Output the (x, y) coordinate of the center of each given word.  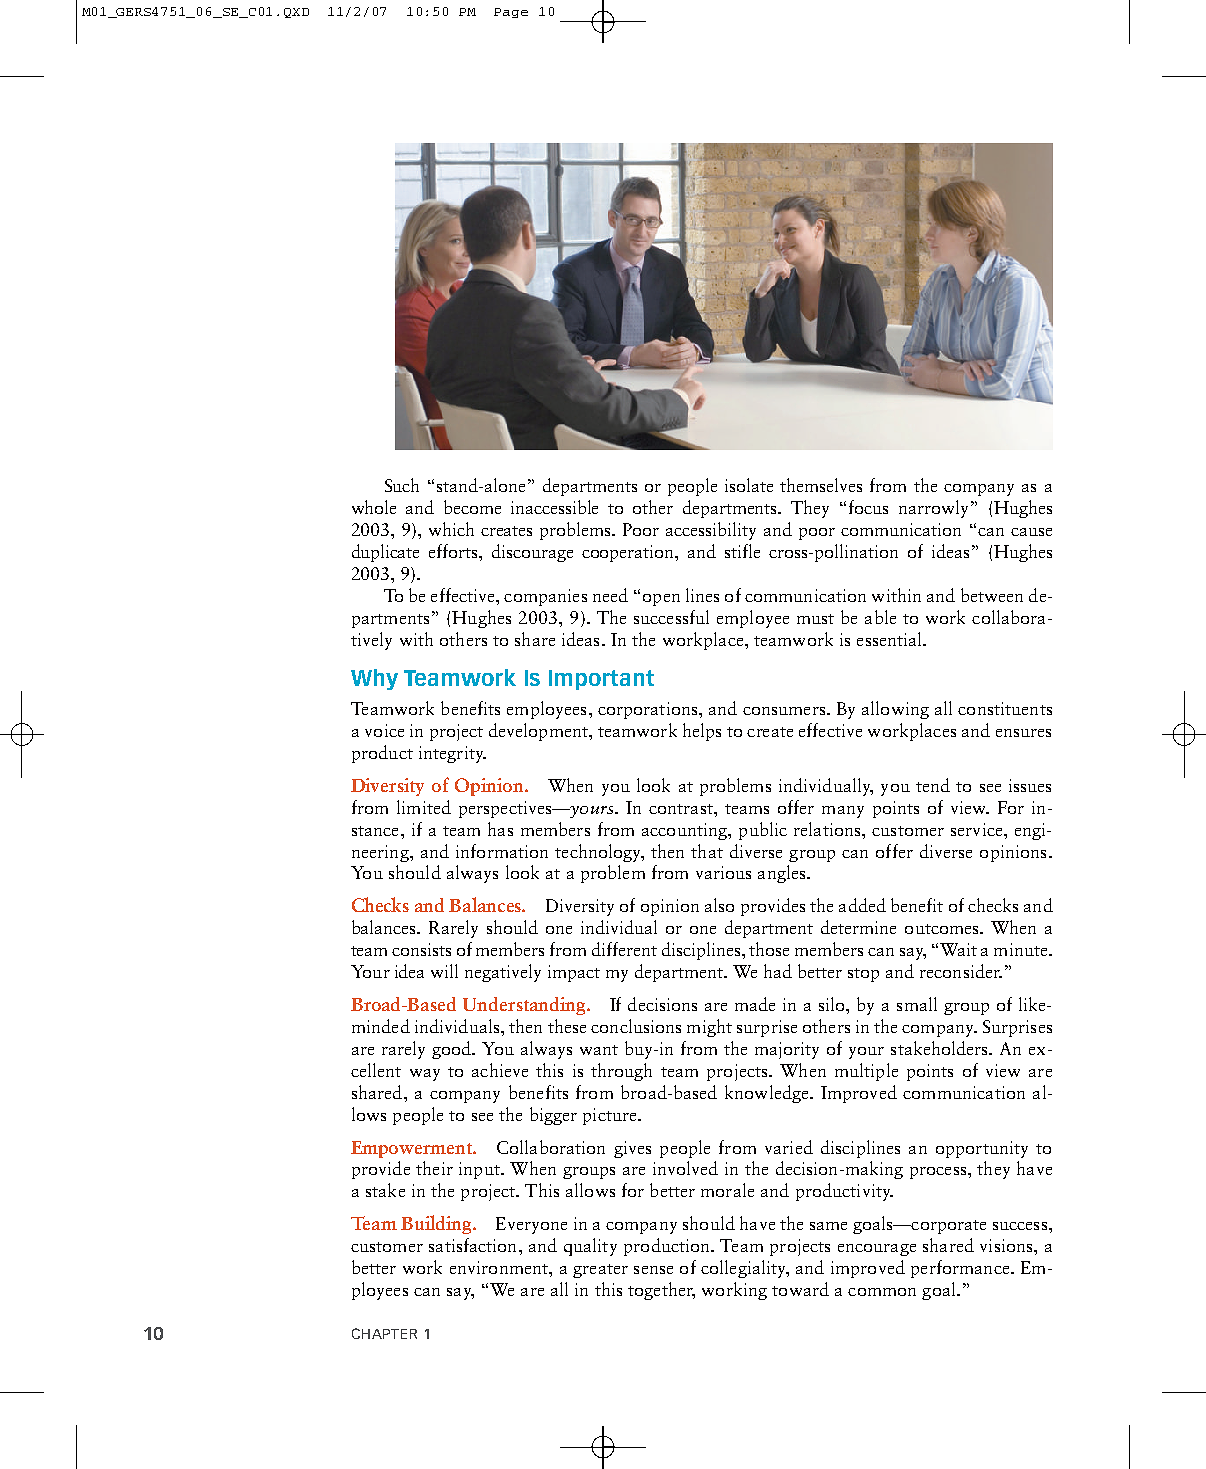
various (723, 872)
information (502, 851)
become (472, 507)
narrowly (935, 509)
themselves (821, 485)
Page (511, 13)
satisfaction (474, 1245)
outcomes (943, 929)
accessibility (711, 531)
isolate (749, 485)
